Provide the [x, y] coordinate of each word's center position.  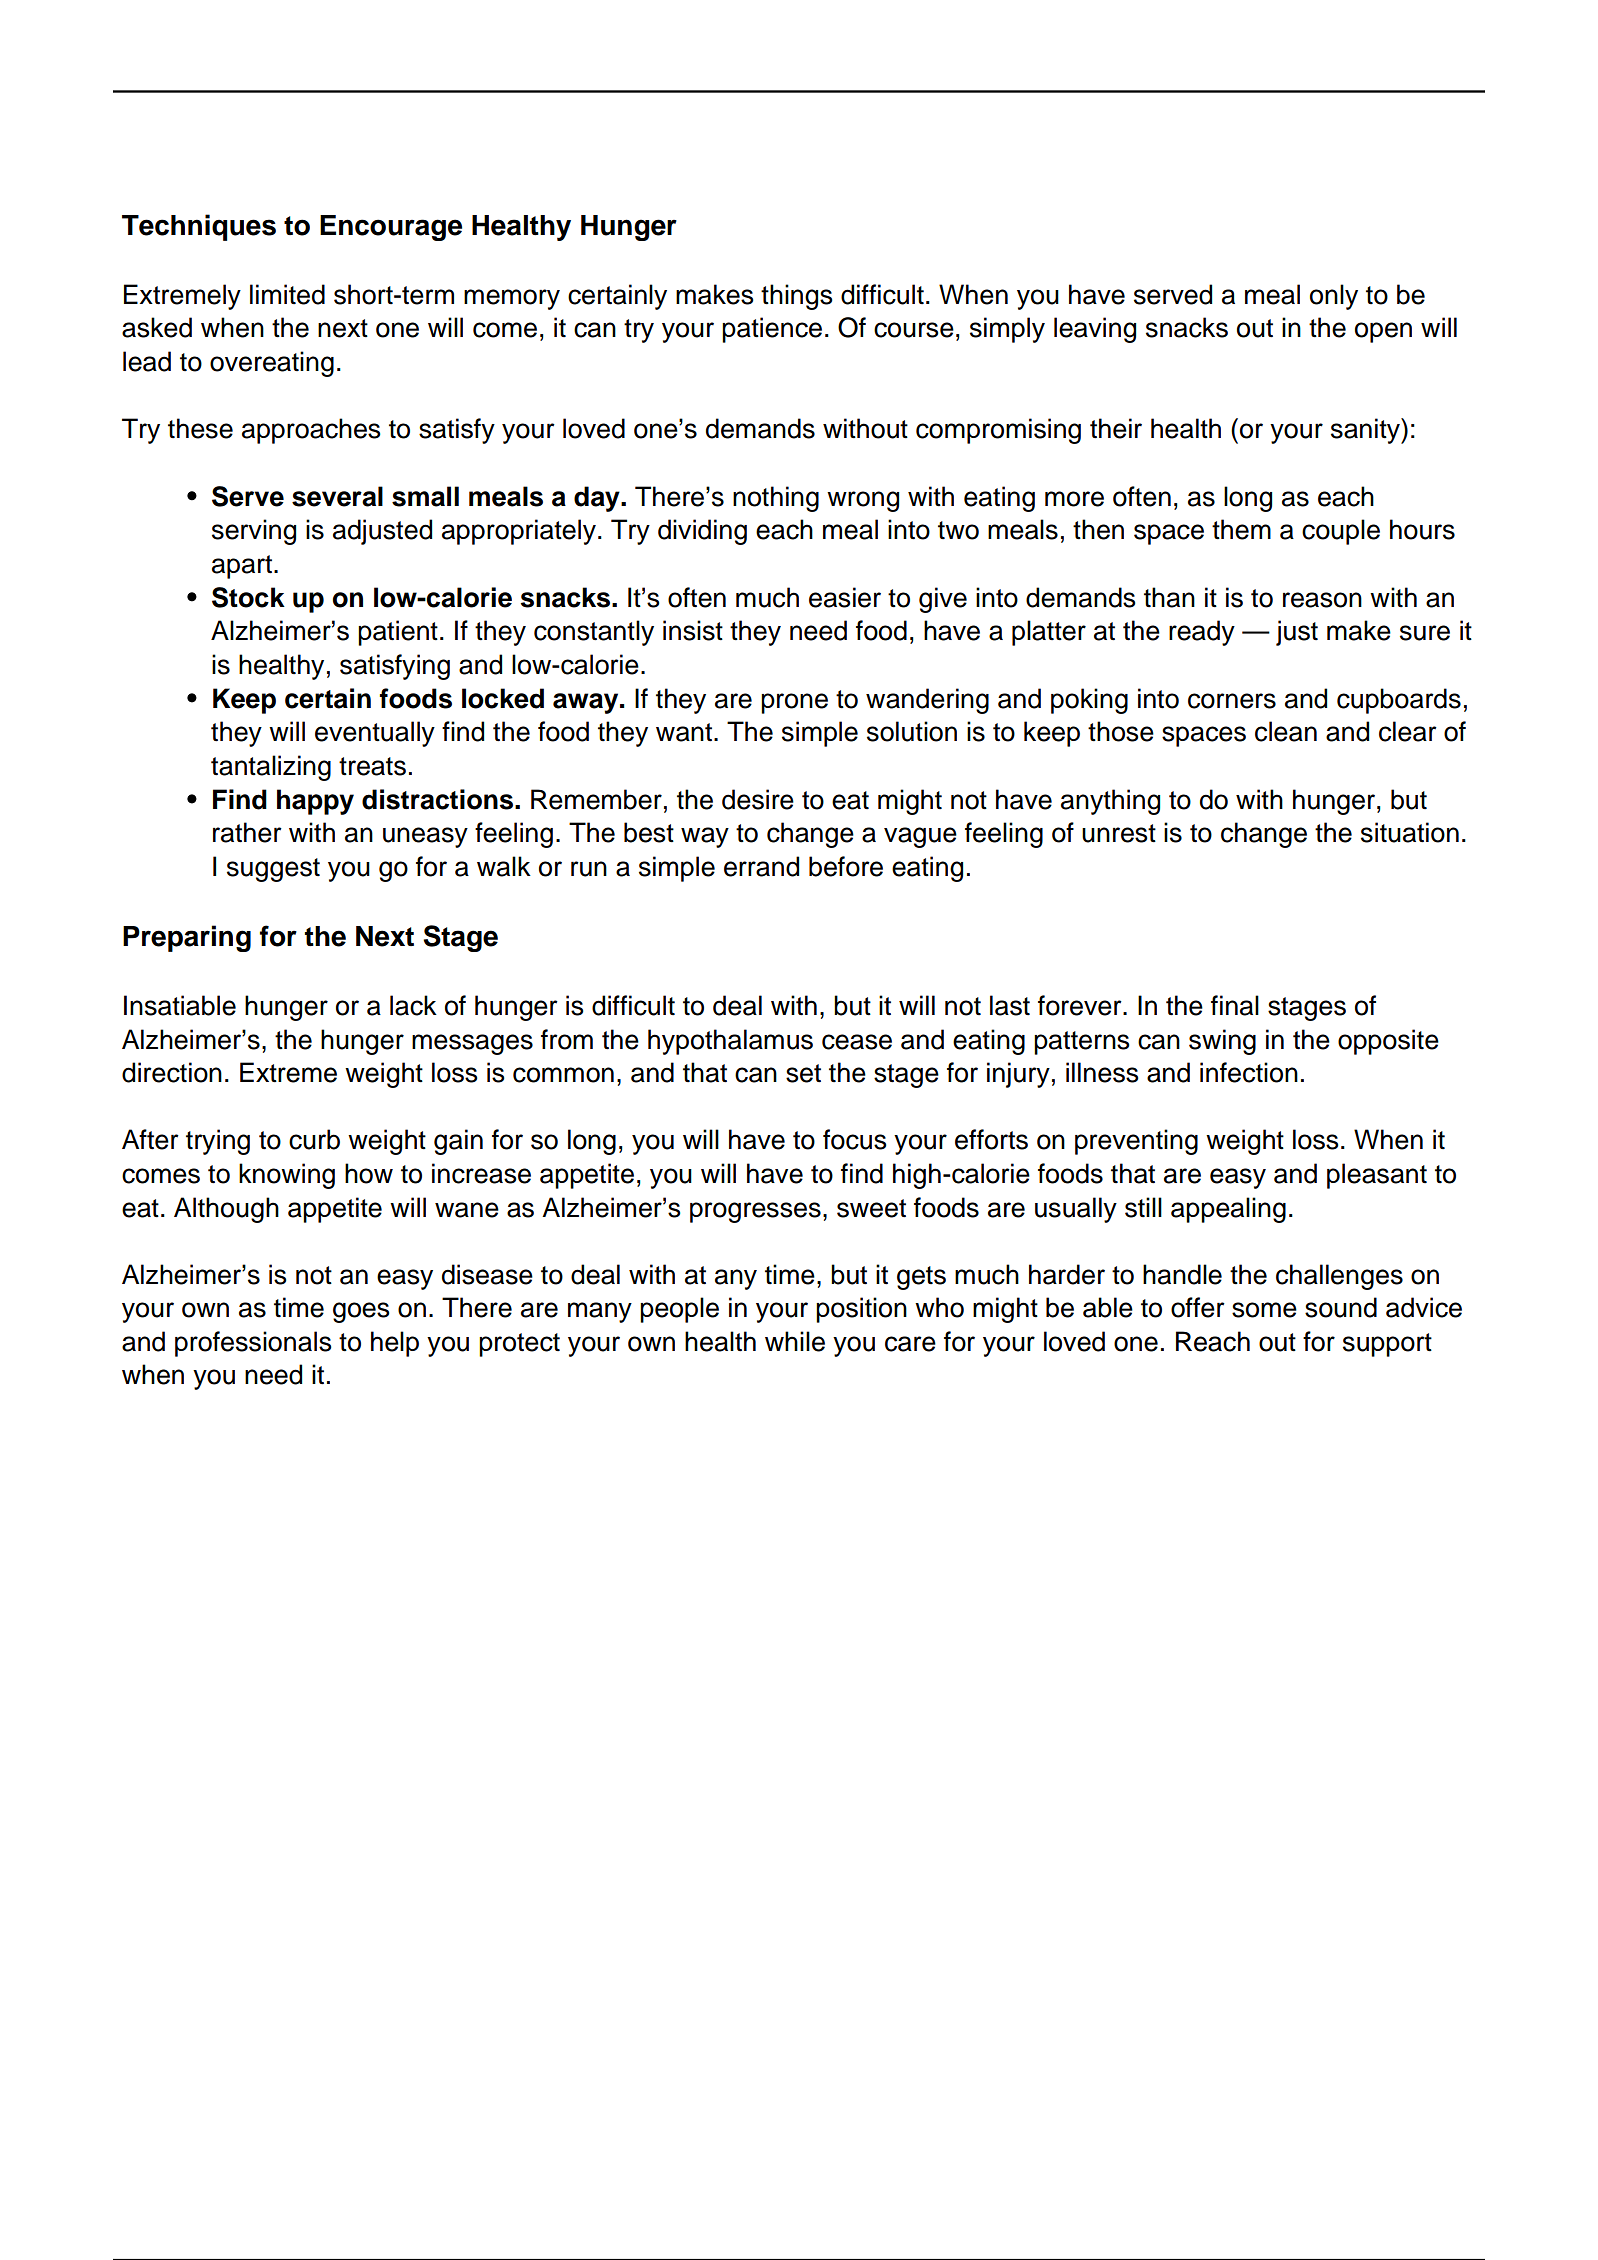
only [1334, 297]
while [795, 1341]
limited [287, 294]
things [797, 297]
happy [315, 802]
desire [758, 799]
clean [1286, 731]
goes [361, 1312]
